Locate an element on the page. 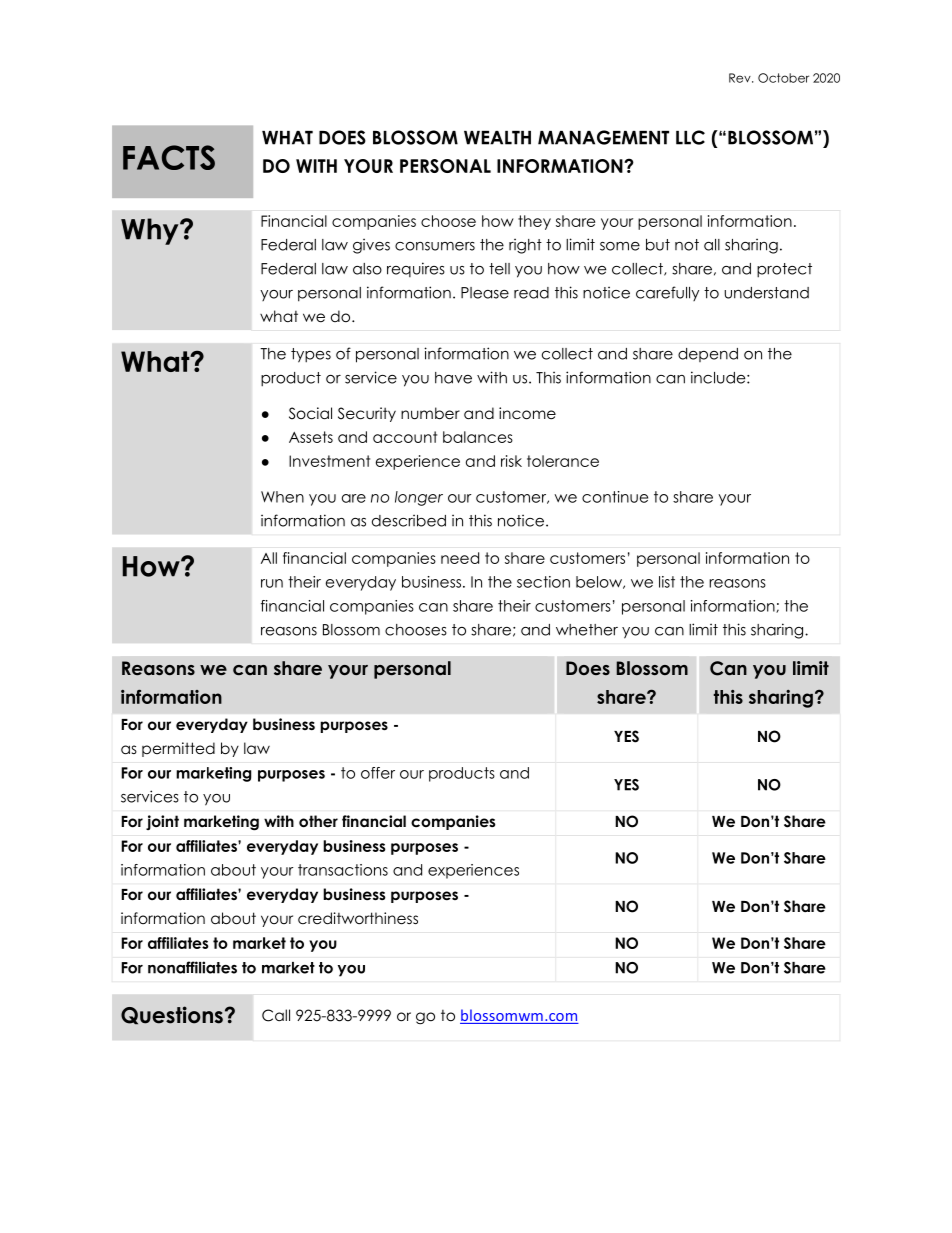 The height and width of the page is (1233, 952). creditworthiness is located at coordinates (358, 918).
